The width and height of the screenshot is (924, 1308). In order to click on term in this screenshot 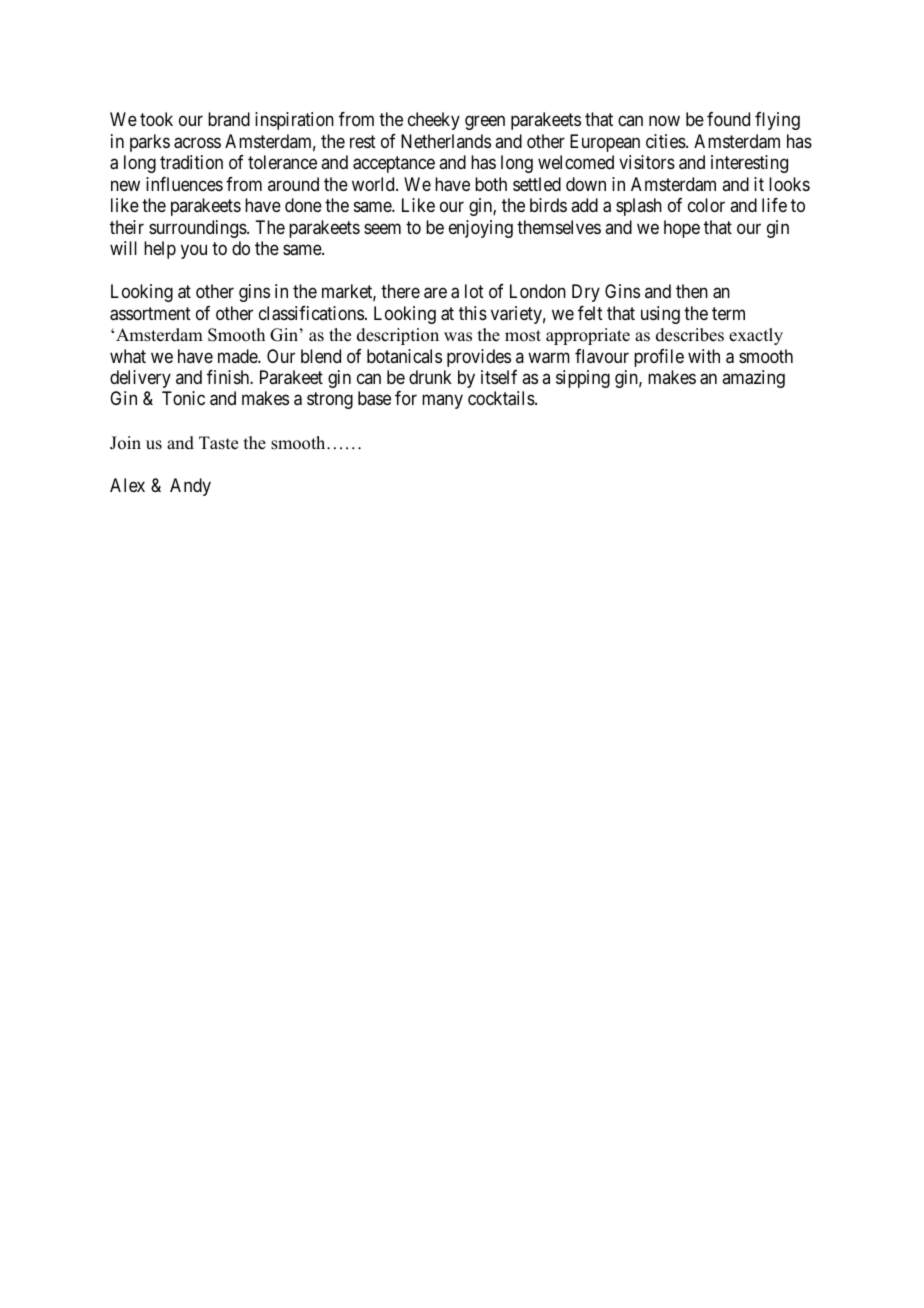, I will do `click(728, 313)`.
